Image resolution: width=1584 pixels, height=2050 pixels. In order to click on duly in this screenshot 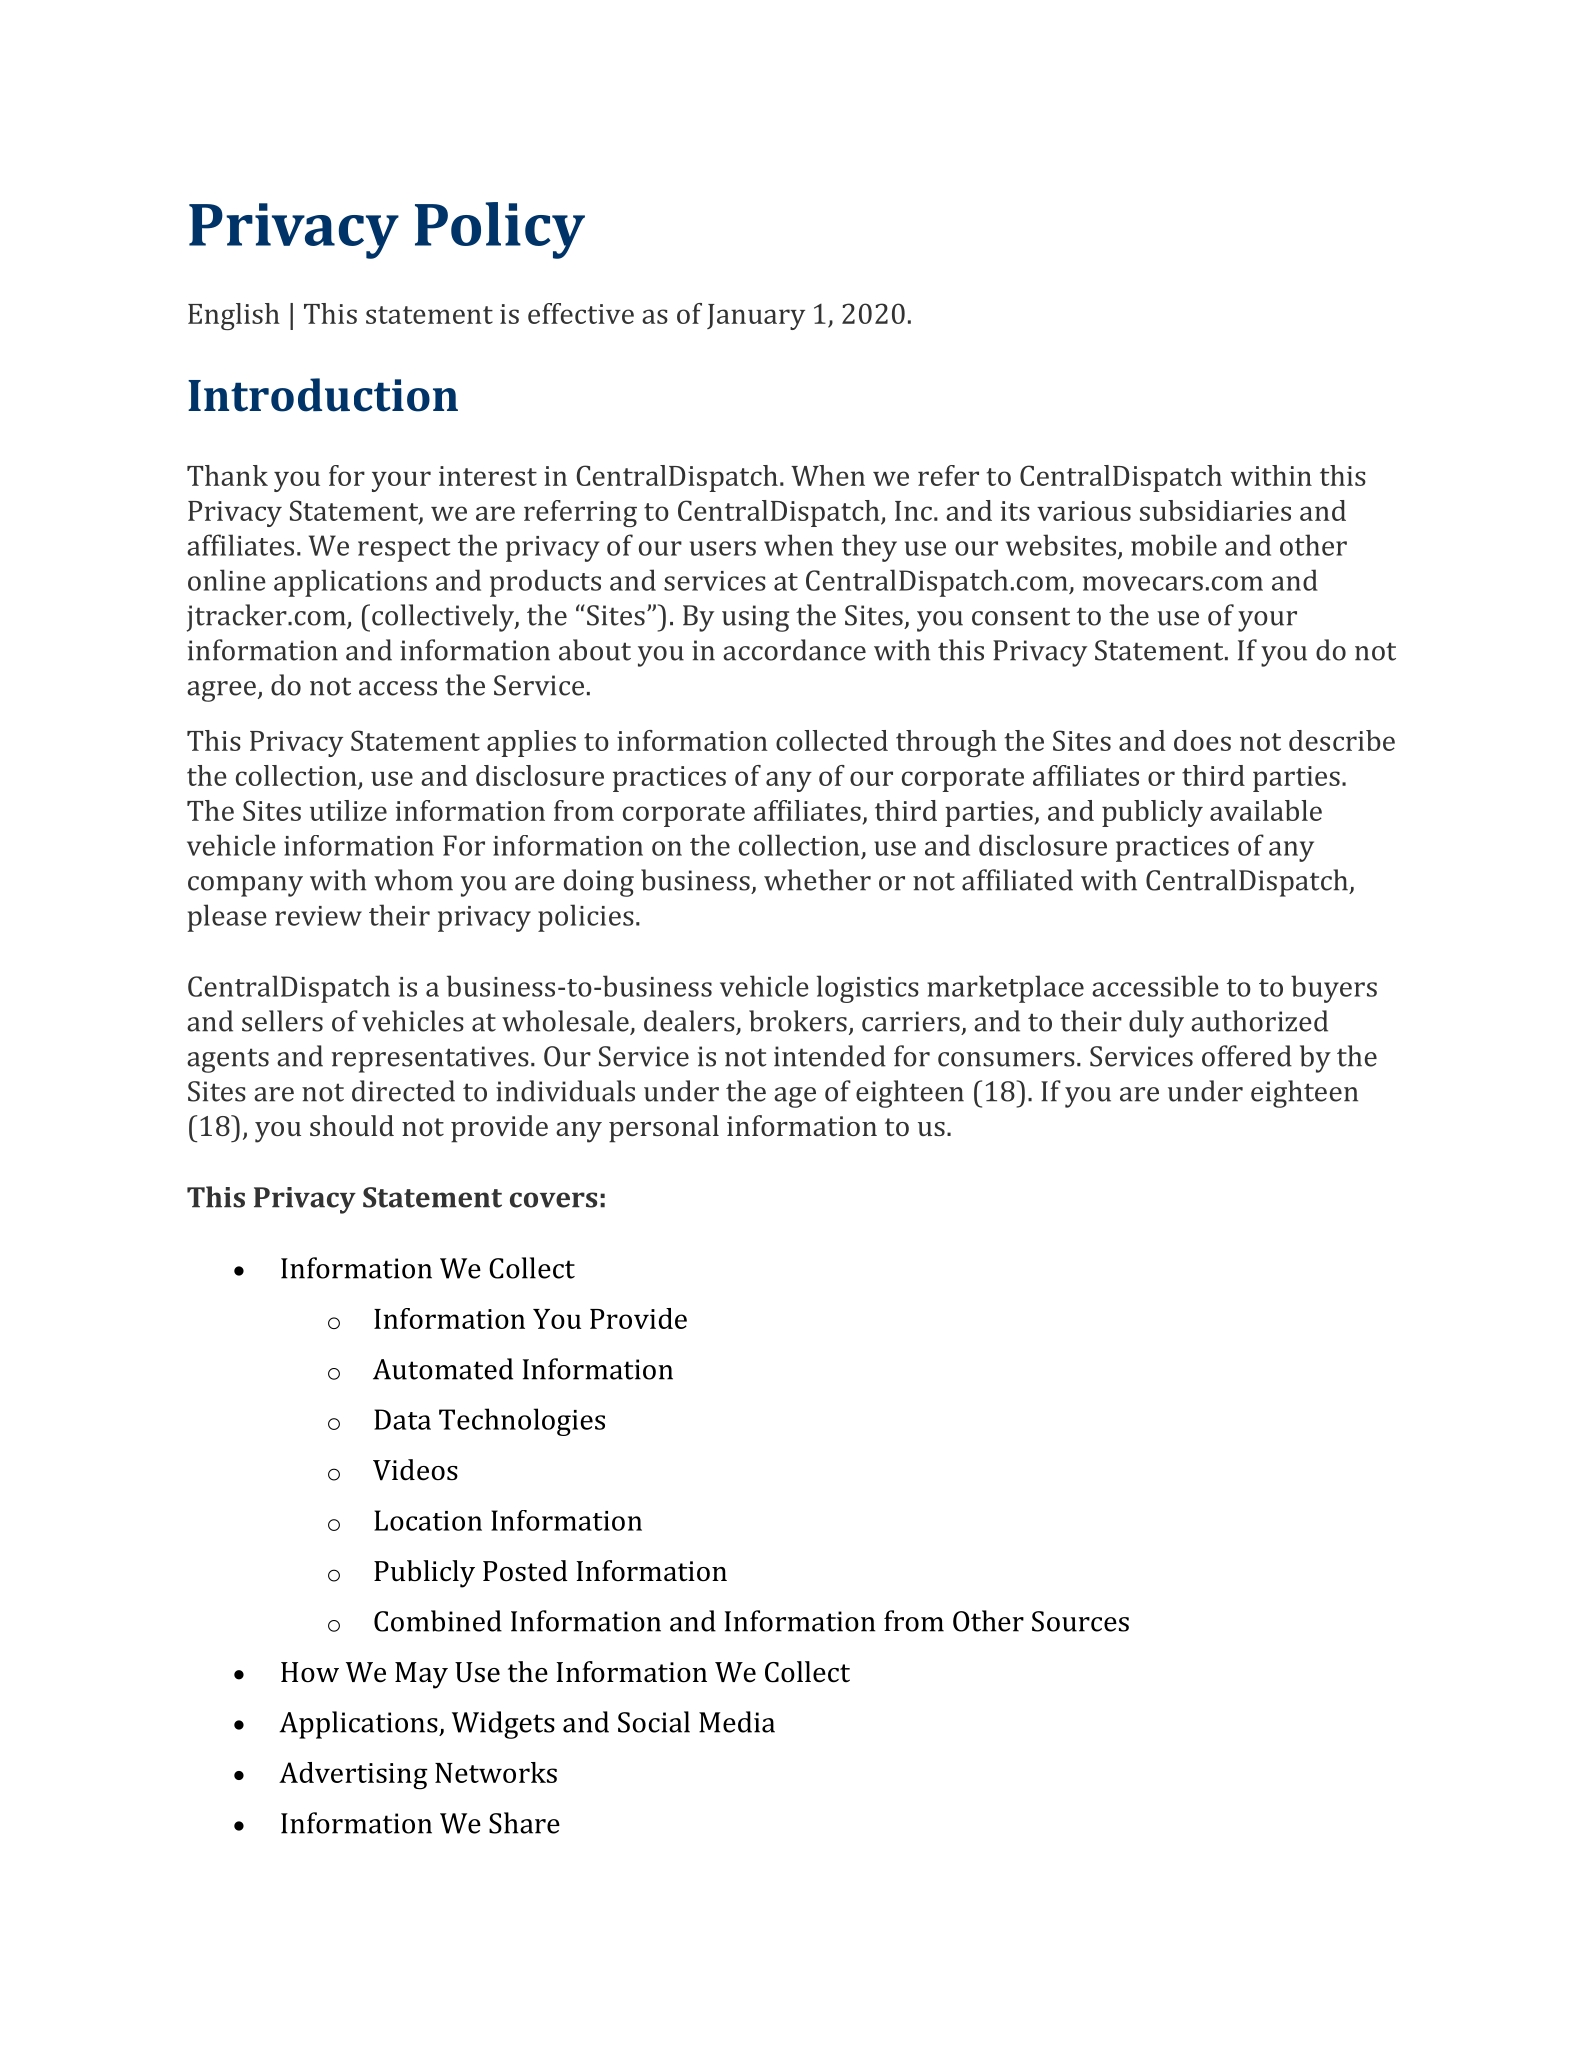, I will do `click(1156, 1024)`.
